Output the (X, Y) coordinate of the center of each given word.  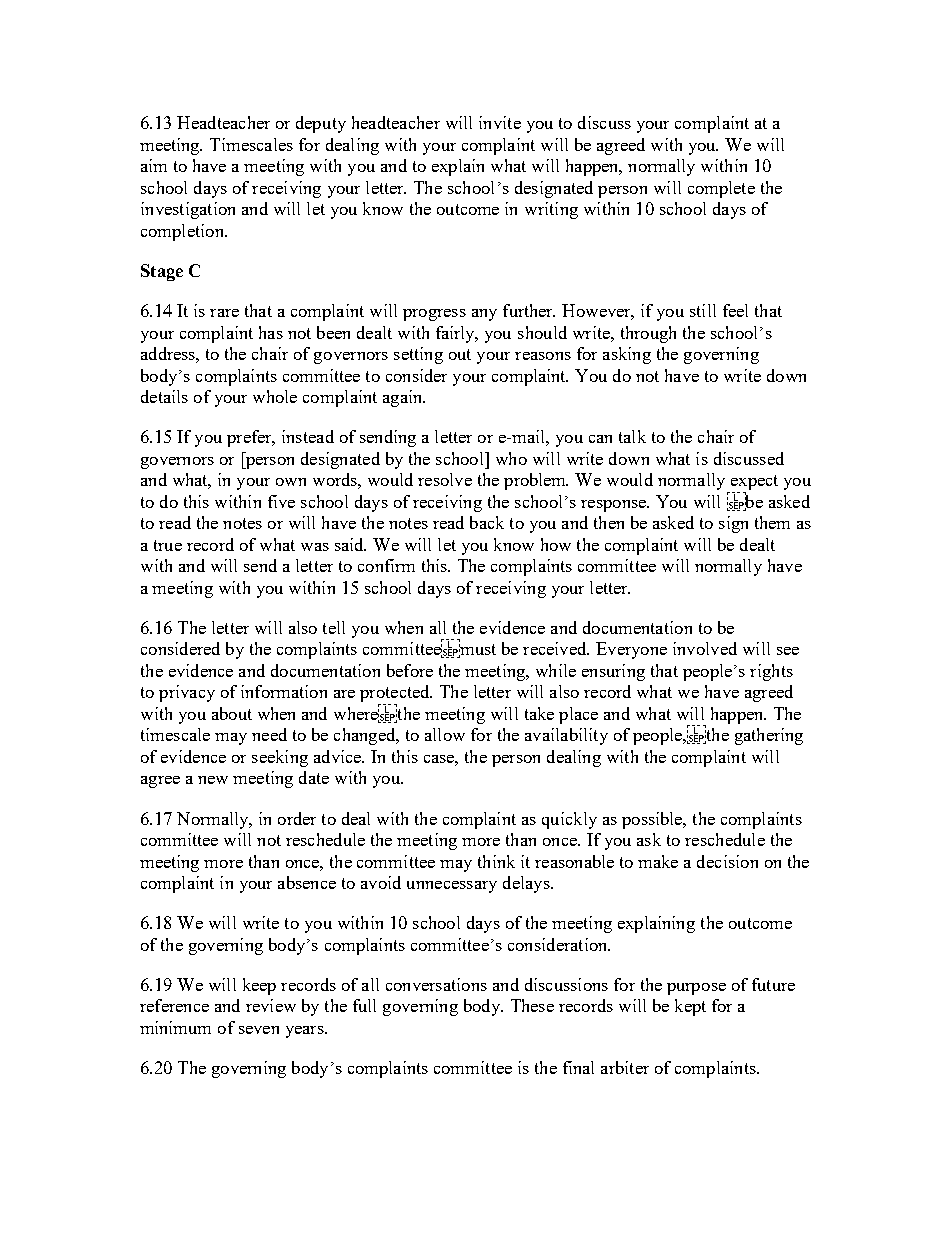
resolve (445, 479)
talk (632, 436)
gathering (769, 736)
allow (445, 734)
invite (500, 122)
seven (259, 1030)
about (232, 713)
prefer (250, 438)
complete (721, 189)
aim (154, 165)
